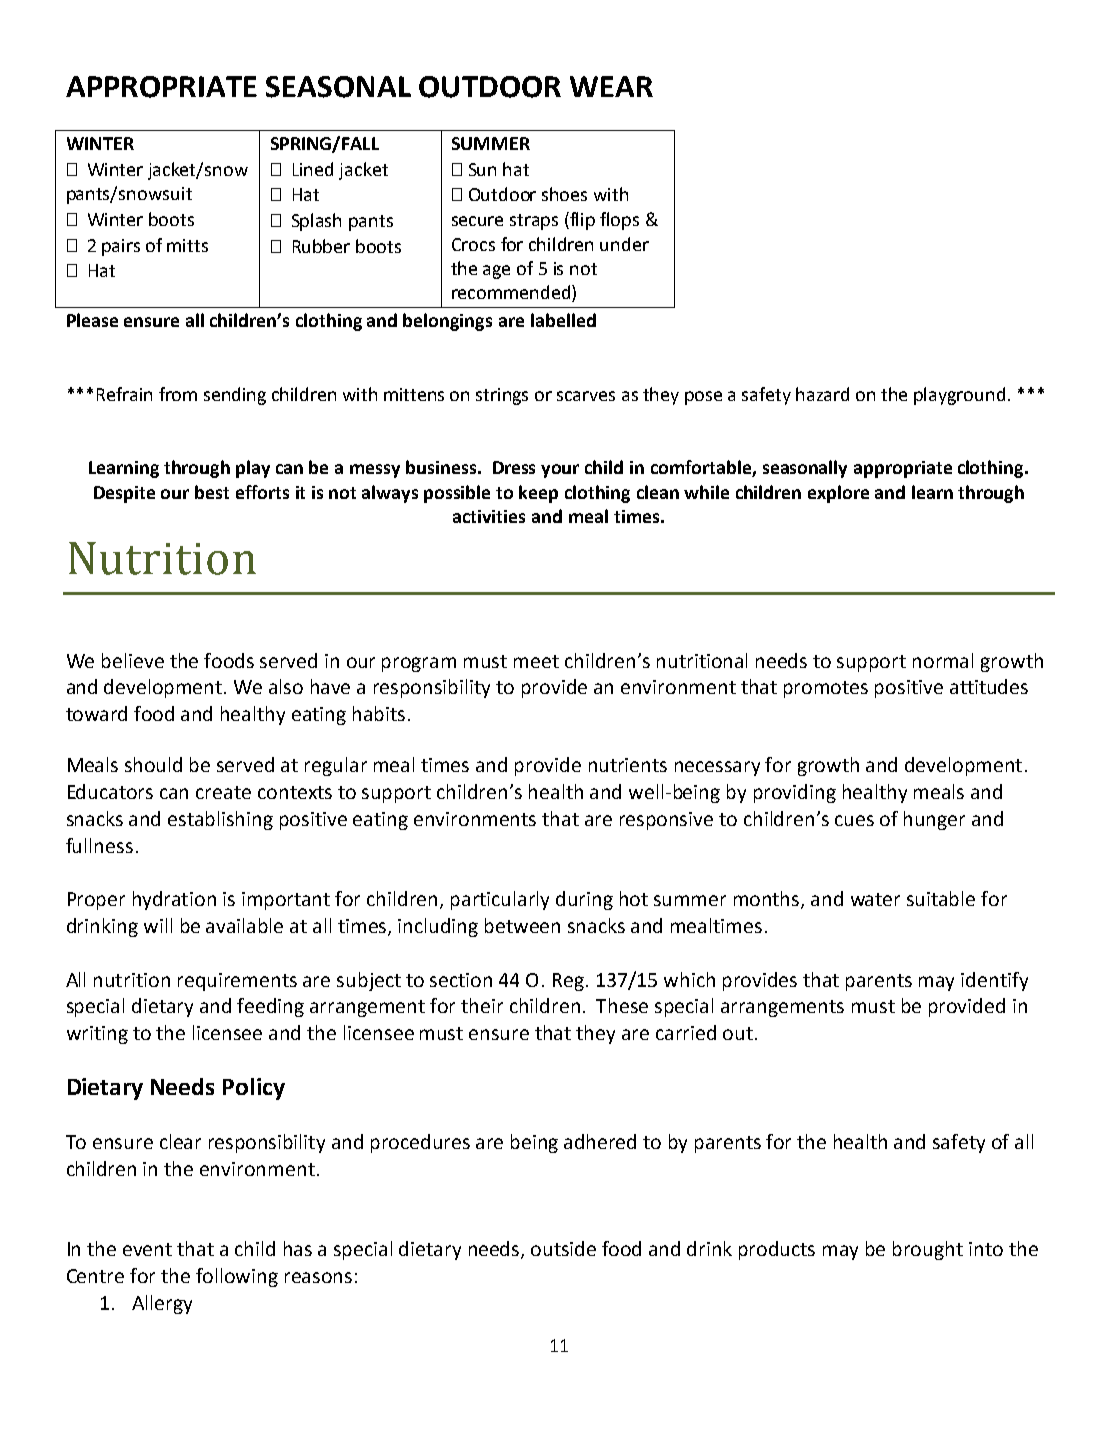 Image resolution: width=1118 pixels, height=1447 pixels. Describe the element at coordinates (619, 221) in the document. I see `flops` at that location.
